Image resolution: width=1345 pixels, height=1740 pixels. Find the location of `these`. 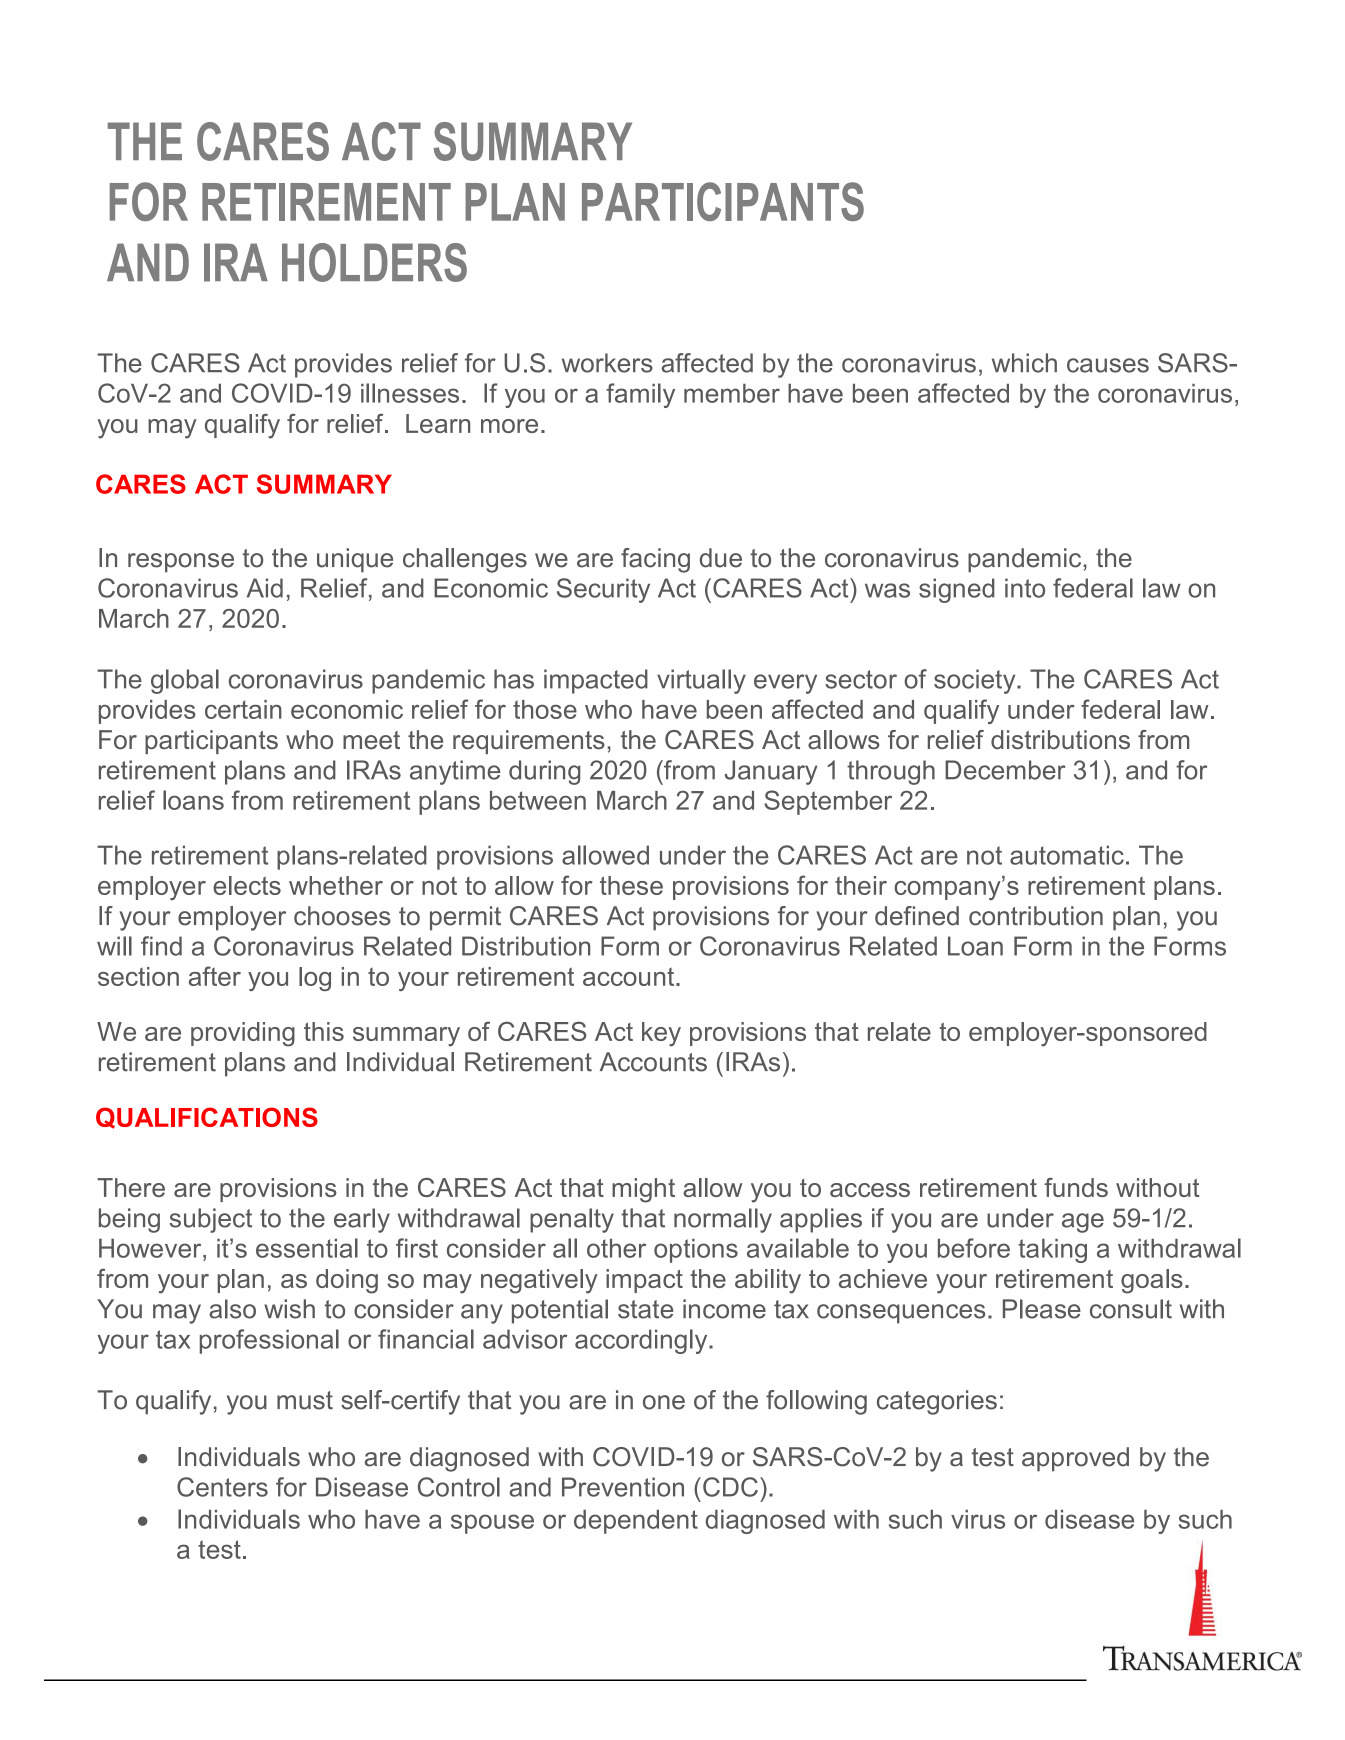

these is located at coordinates (631, 885).
